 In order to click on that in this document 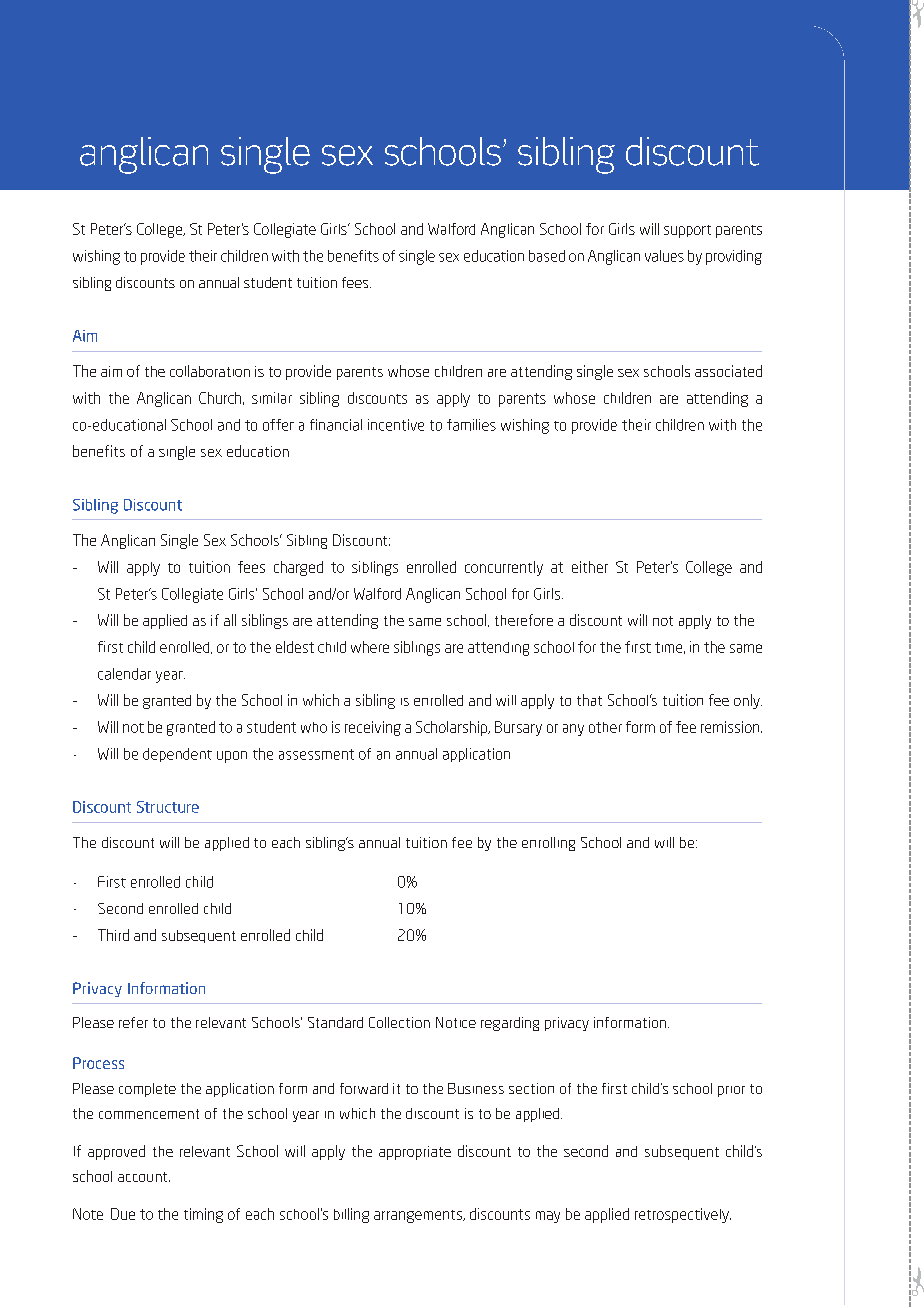, I will do `click(589, 700)`.
